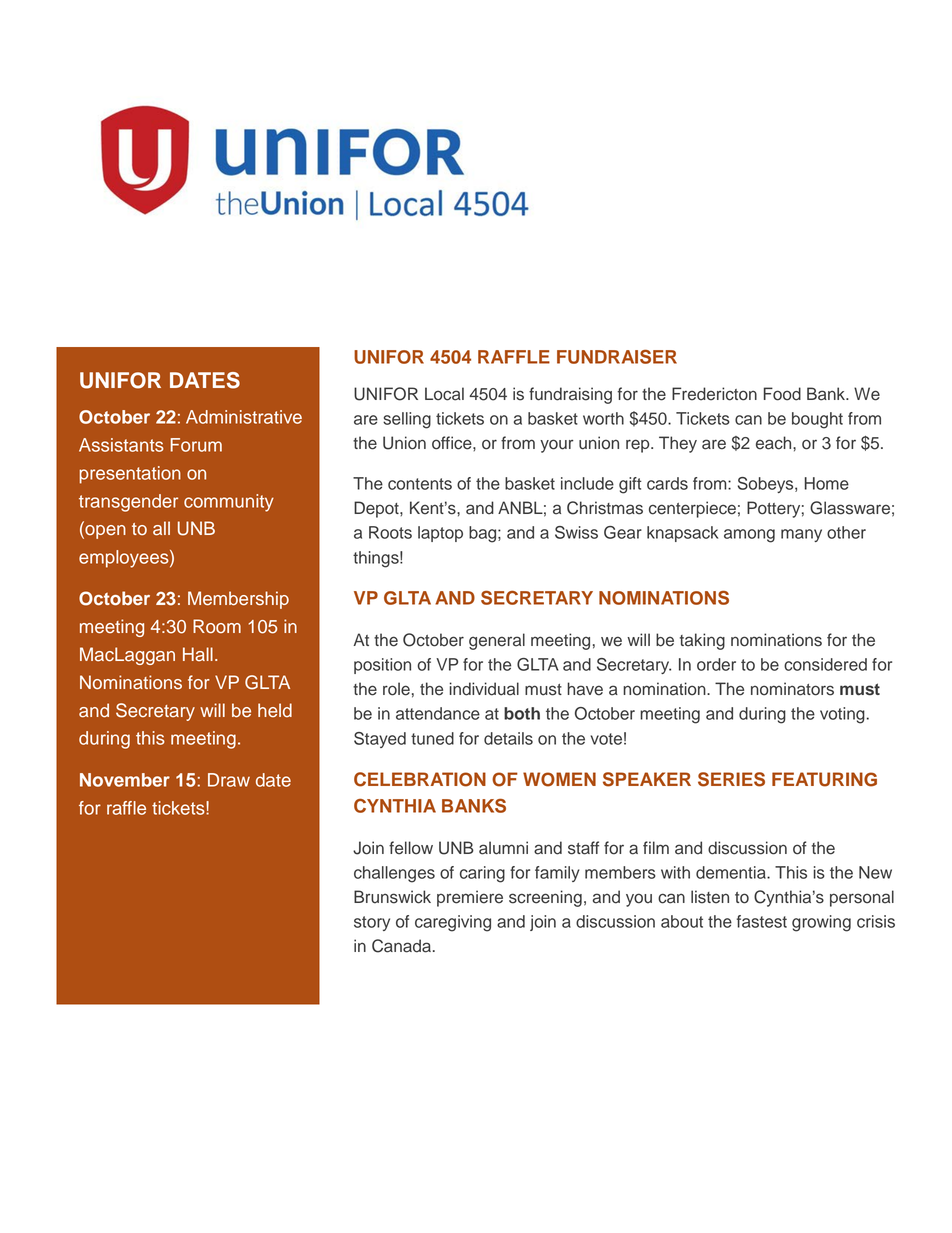 This image has height=1233, width=952. Describe the element at coordinates (453, 923) in the image. I see `caregiving` at that location.
